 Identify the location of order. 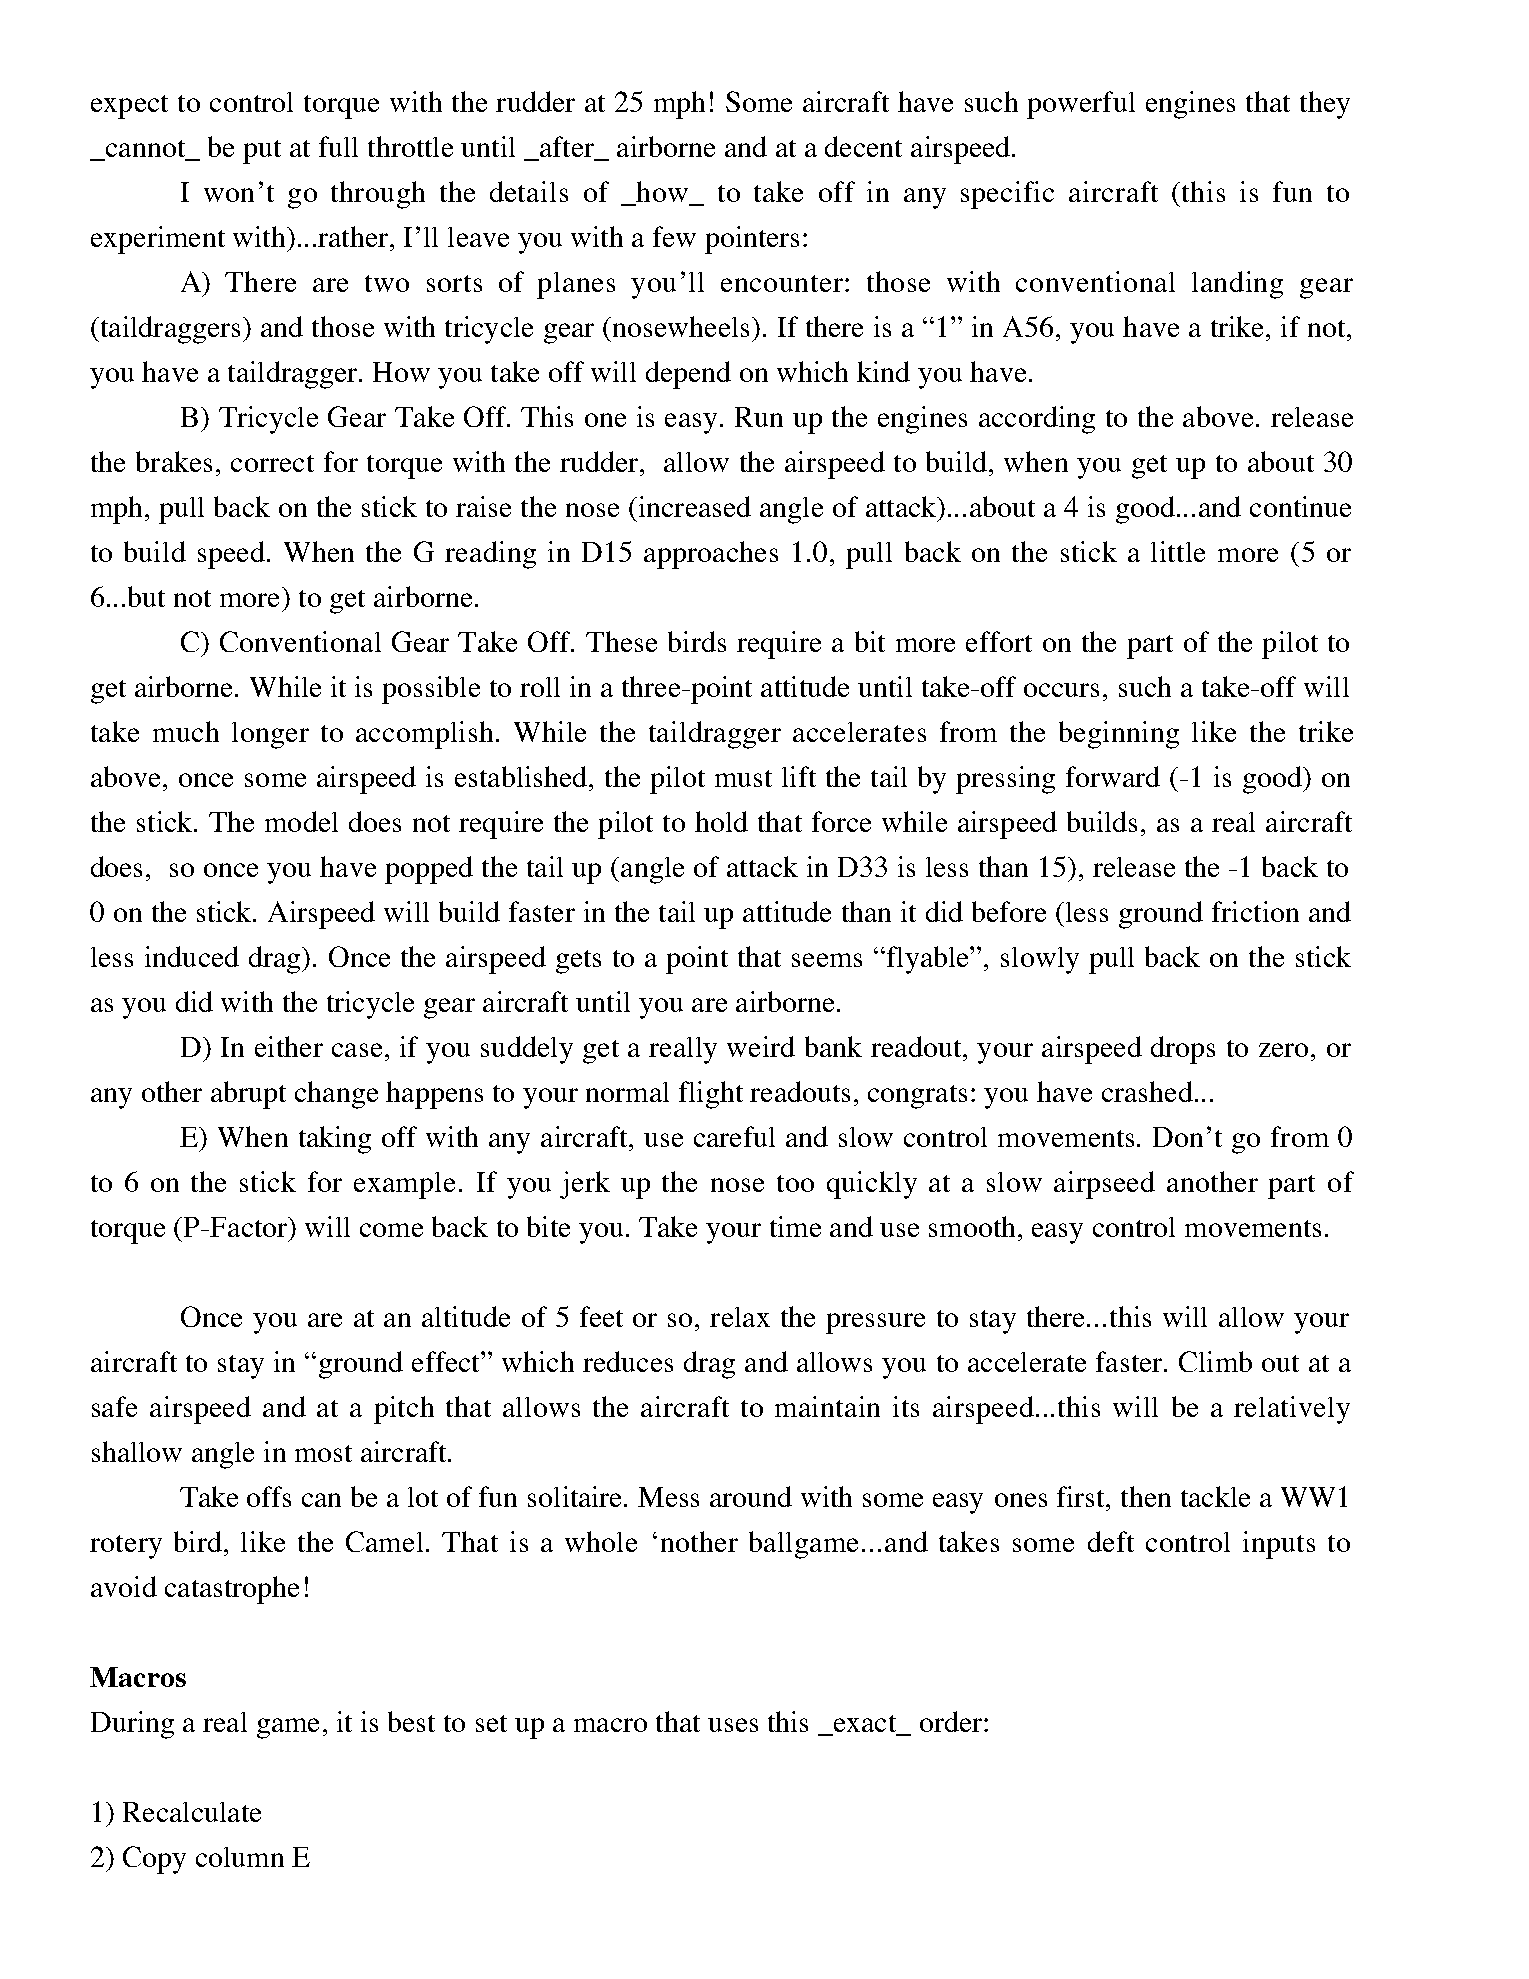
(951, 1721).
